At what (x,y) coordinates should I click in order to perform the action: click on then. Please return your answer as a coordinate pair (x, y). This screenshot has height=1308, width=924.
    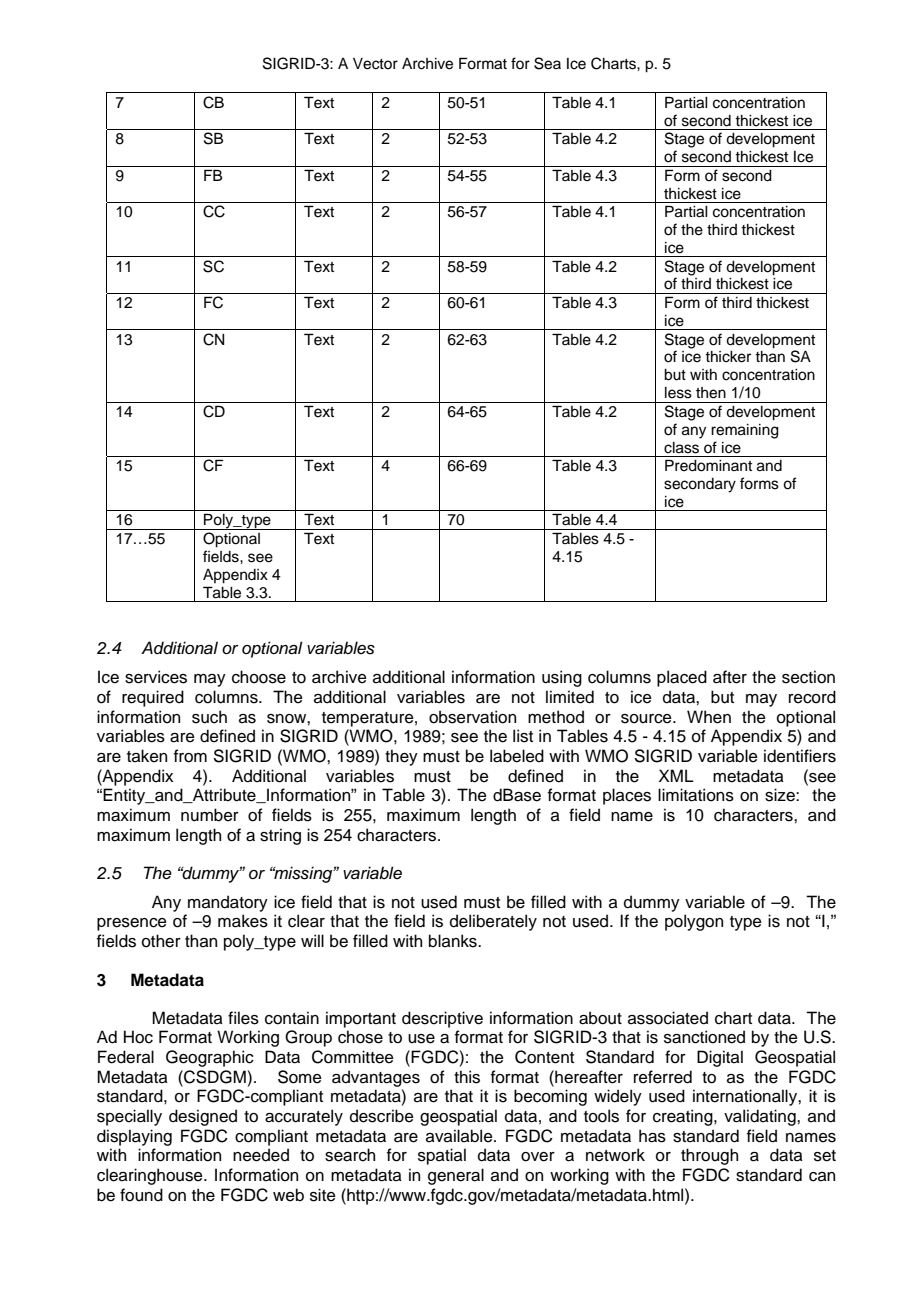
    Looking at the image, I should click on (711, 393).
